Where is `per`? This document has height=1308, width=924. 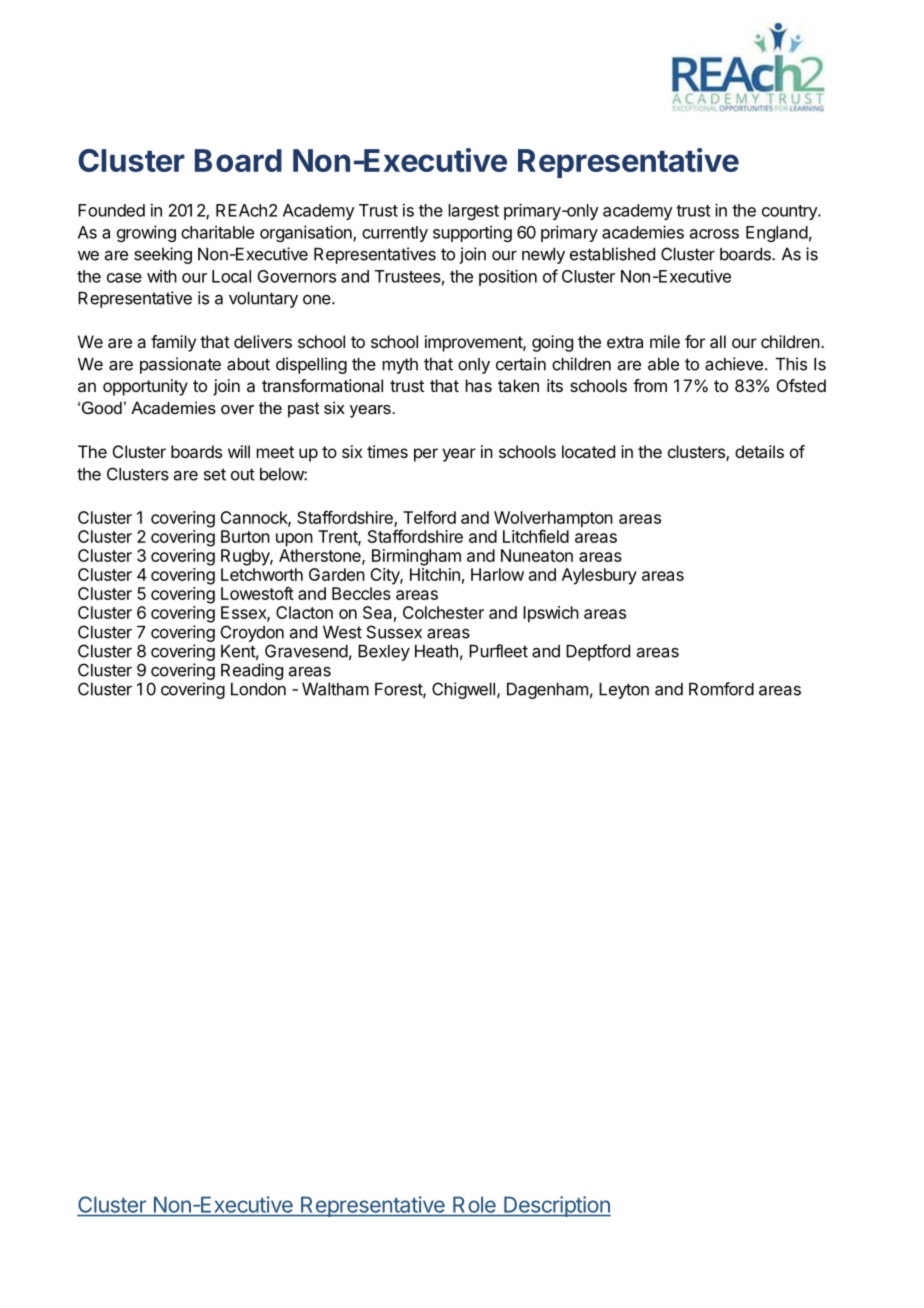
per is located at coordinates (426, 455).
